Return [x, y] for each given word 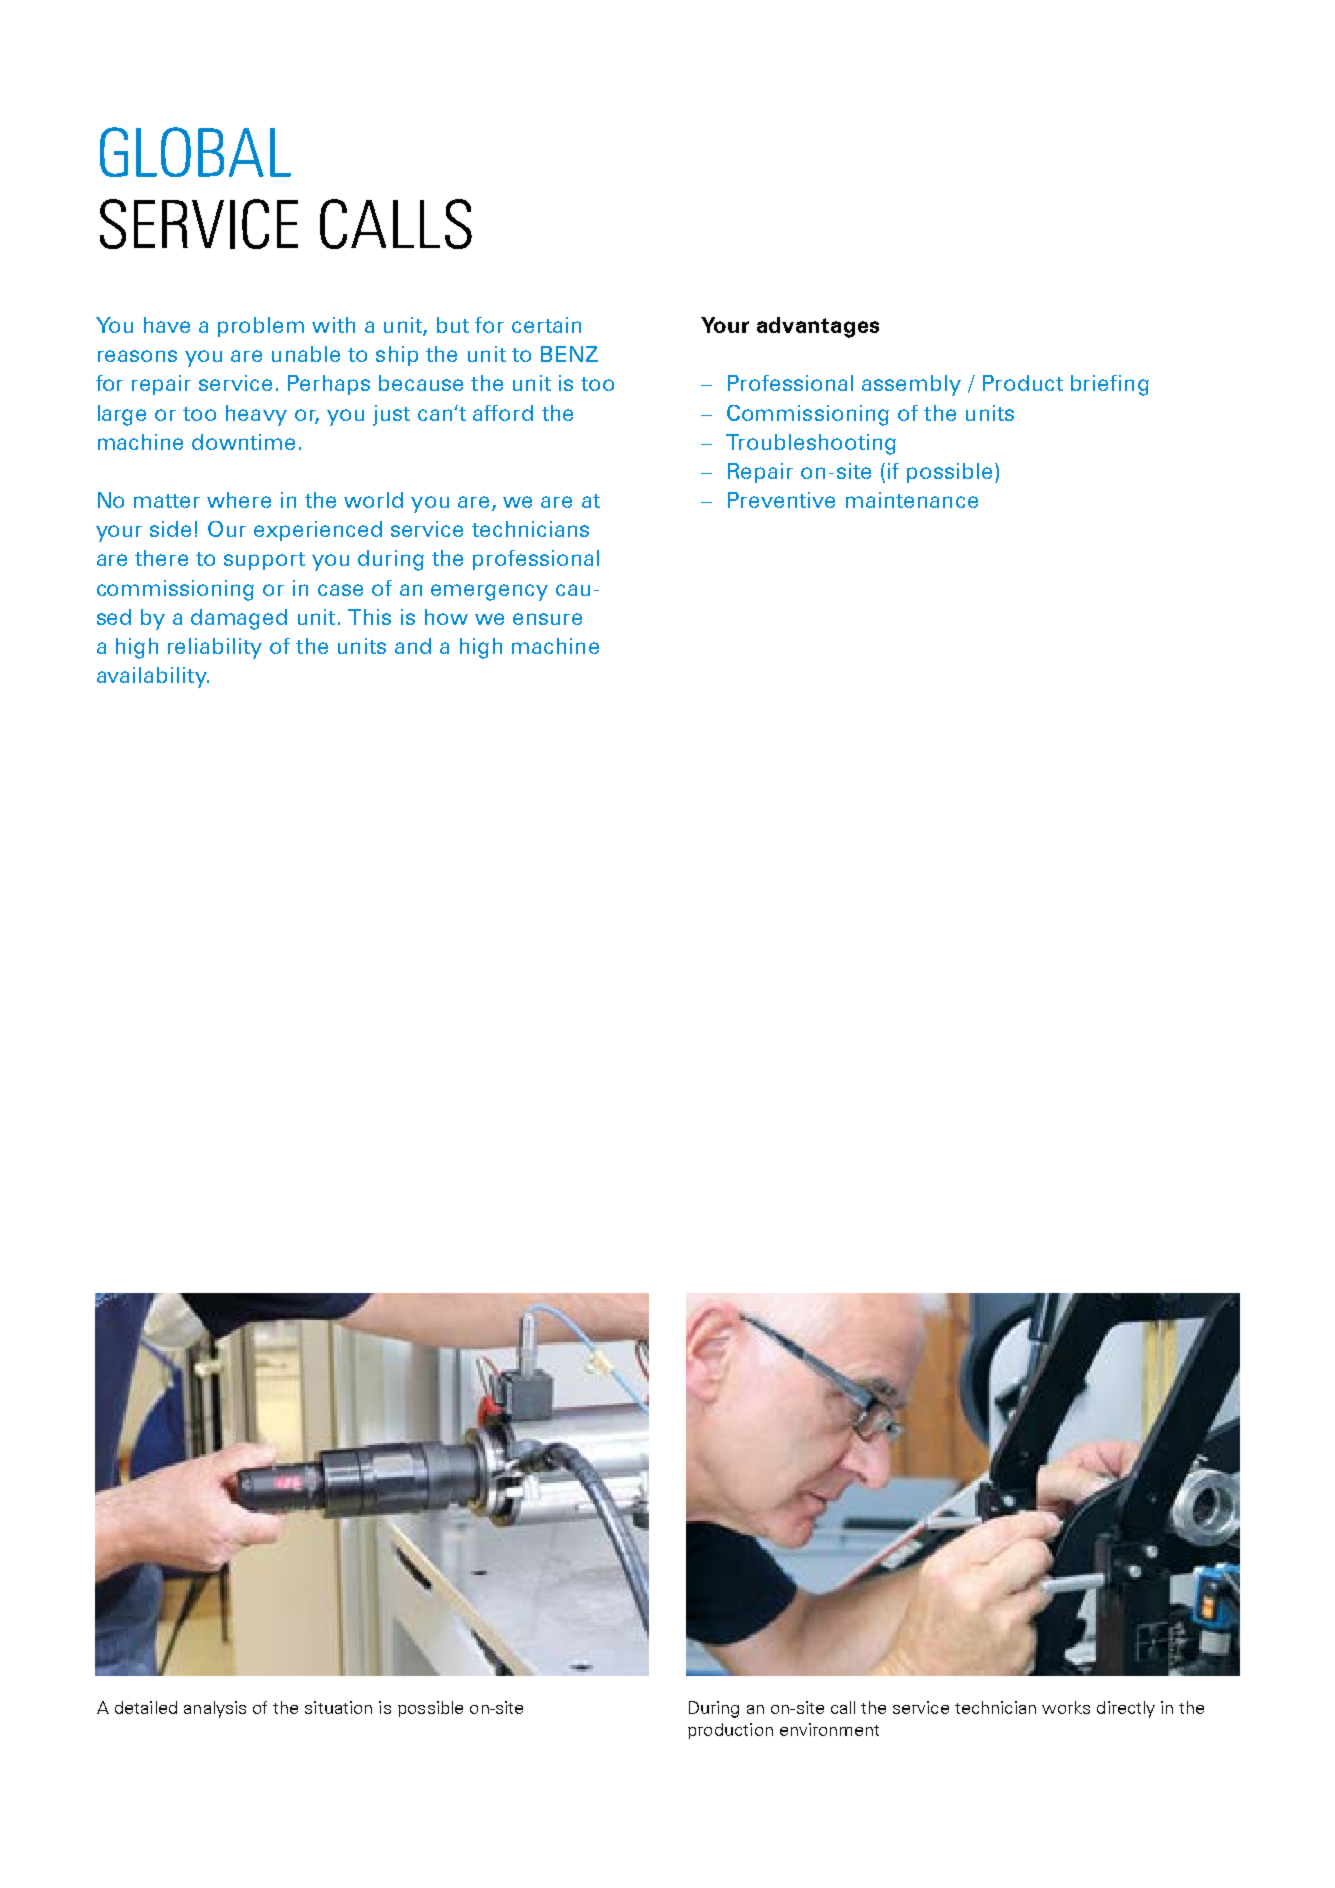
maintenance [912, 500]
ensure [547, 619]
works [1066, 1707]
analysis [215, 1709]
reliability [215, 648]
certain [546, 325]
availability [153, 677]
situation [338, 1707]
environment [829, 1729]
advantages [818, 327]
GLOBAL [195, 152]
